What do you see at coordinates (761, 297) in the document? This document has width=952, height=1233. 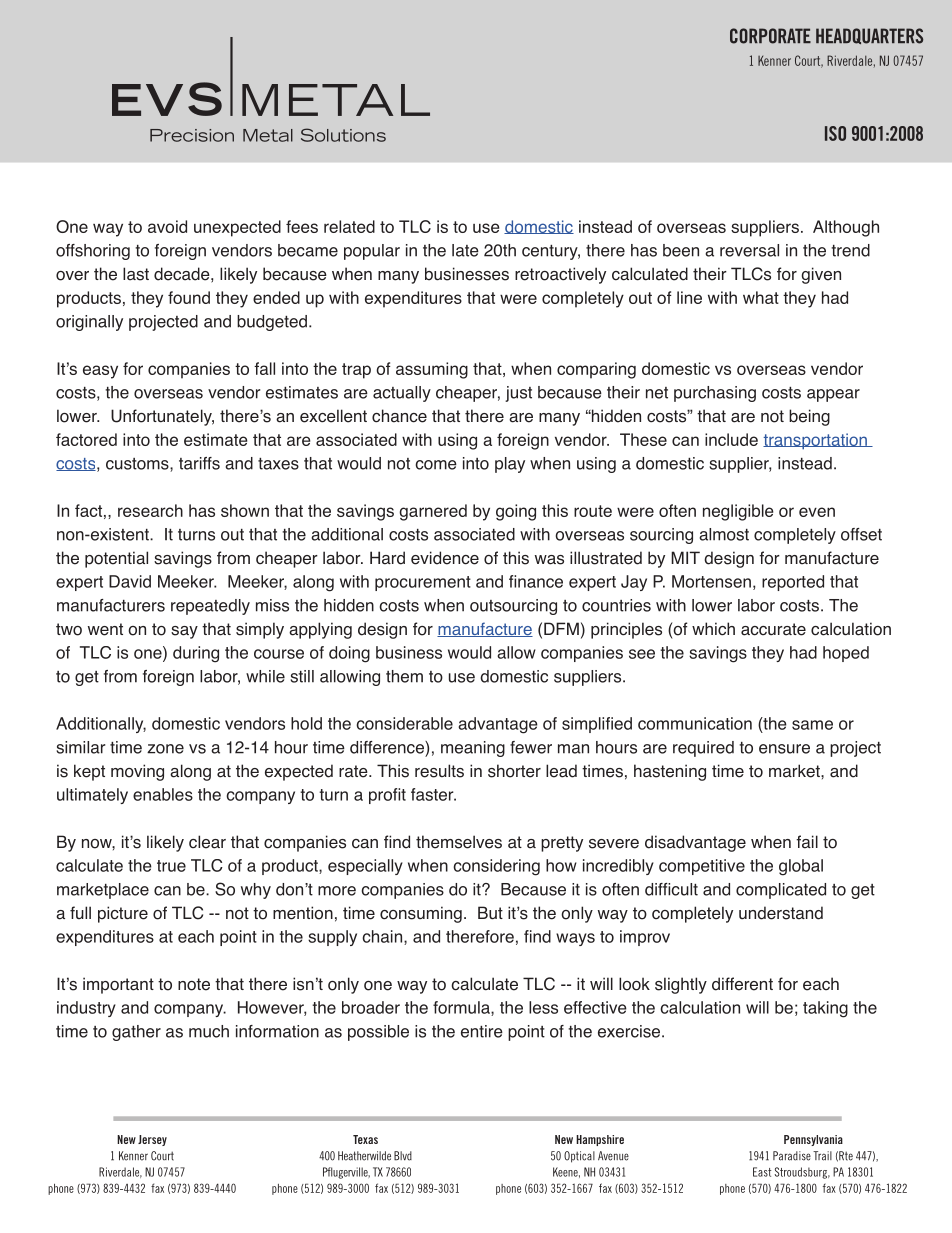 I see `what` at bounding box center [761, 297].
